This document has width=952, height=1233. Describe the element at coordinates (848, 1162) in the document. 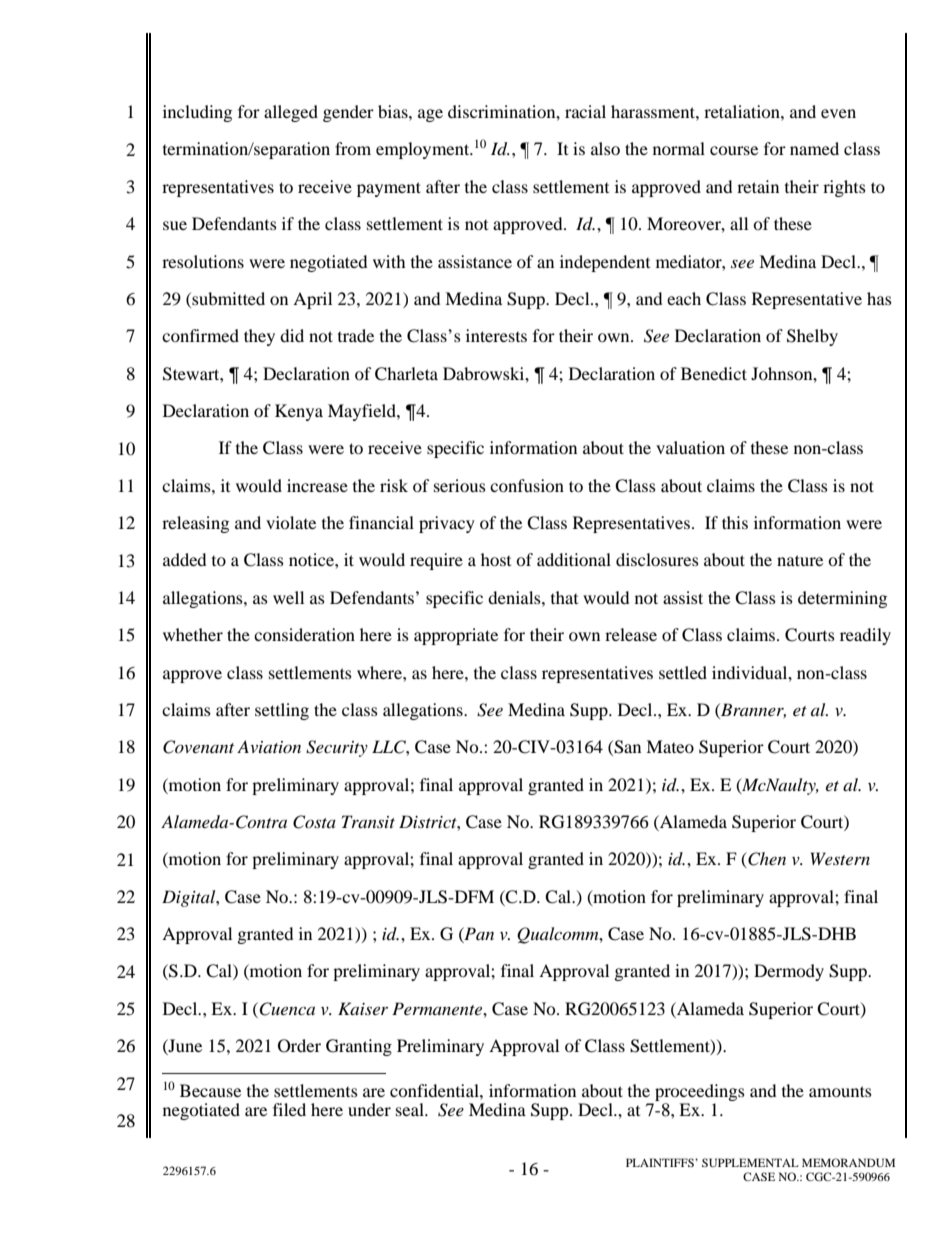

I see `MEMORANDUM` at that location.
